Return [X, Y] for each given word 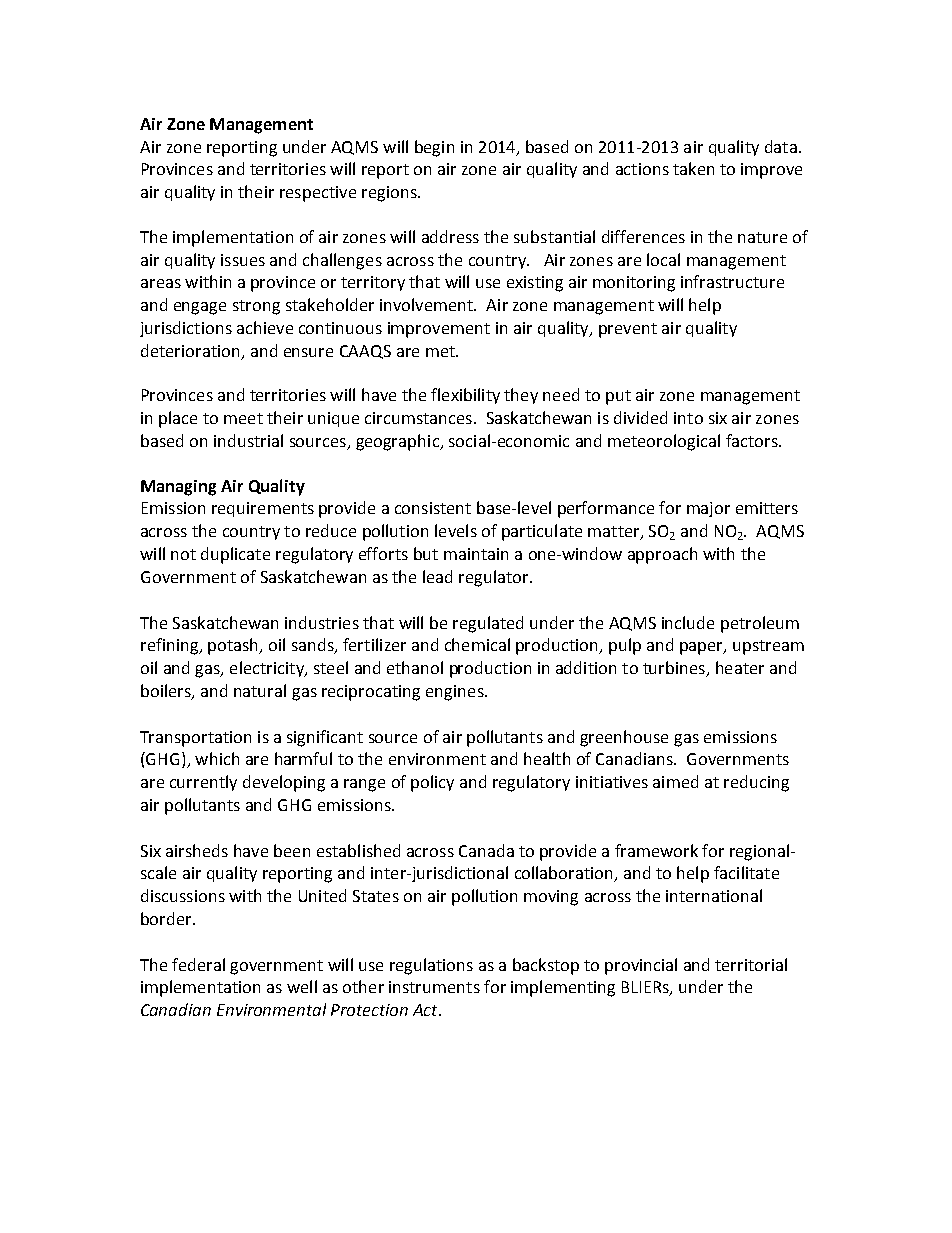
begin [434, 148]
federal [198, 964]
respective [318, 194]
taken [693, 168]
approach [662, 555]
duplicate [235, 555]
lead [437, 576]
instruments [434, 987]
